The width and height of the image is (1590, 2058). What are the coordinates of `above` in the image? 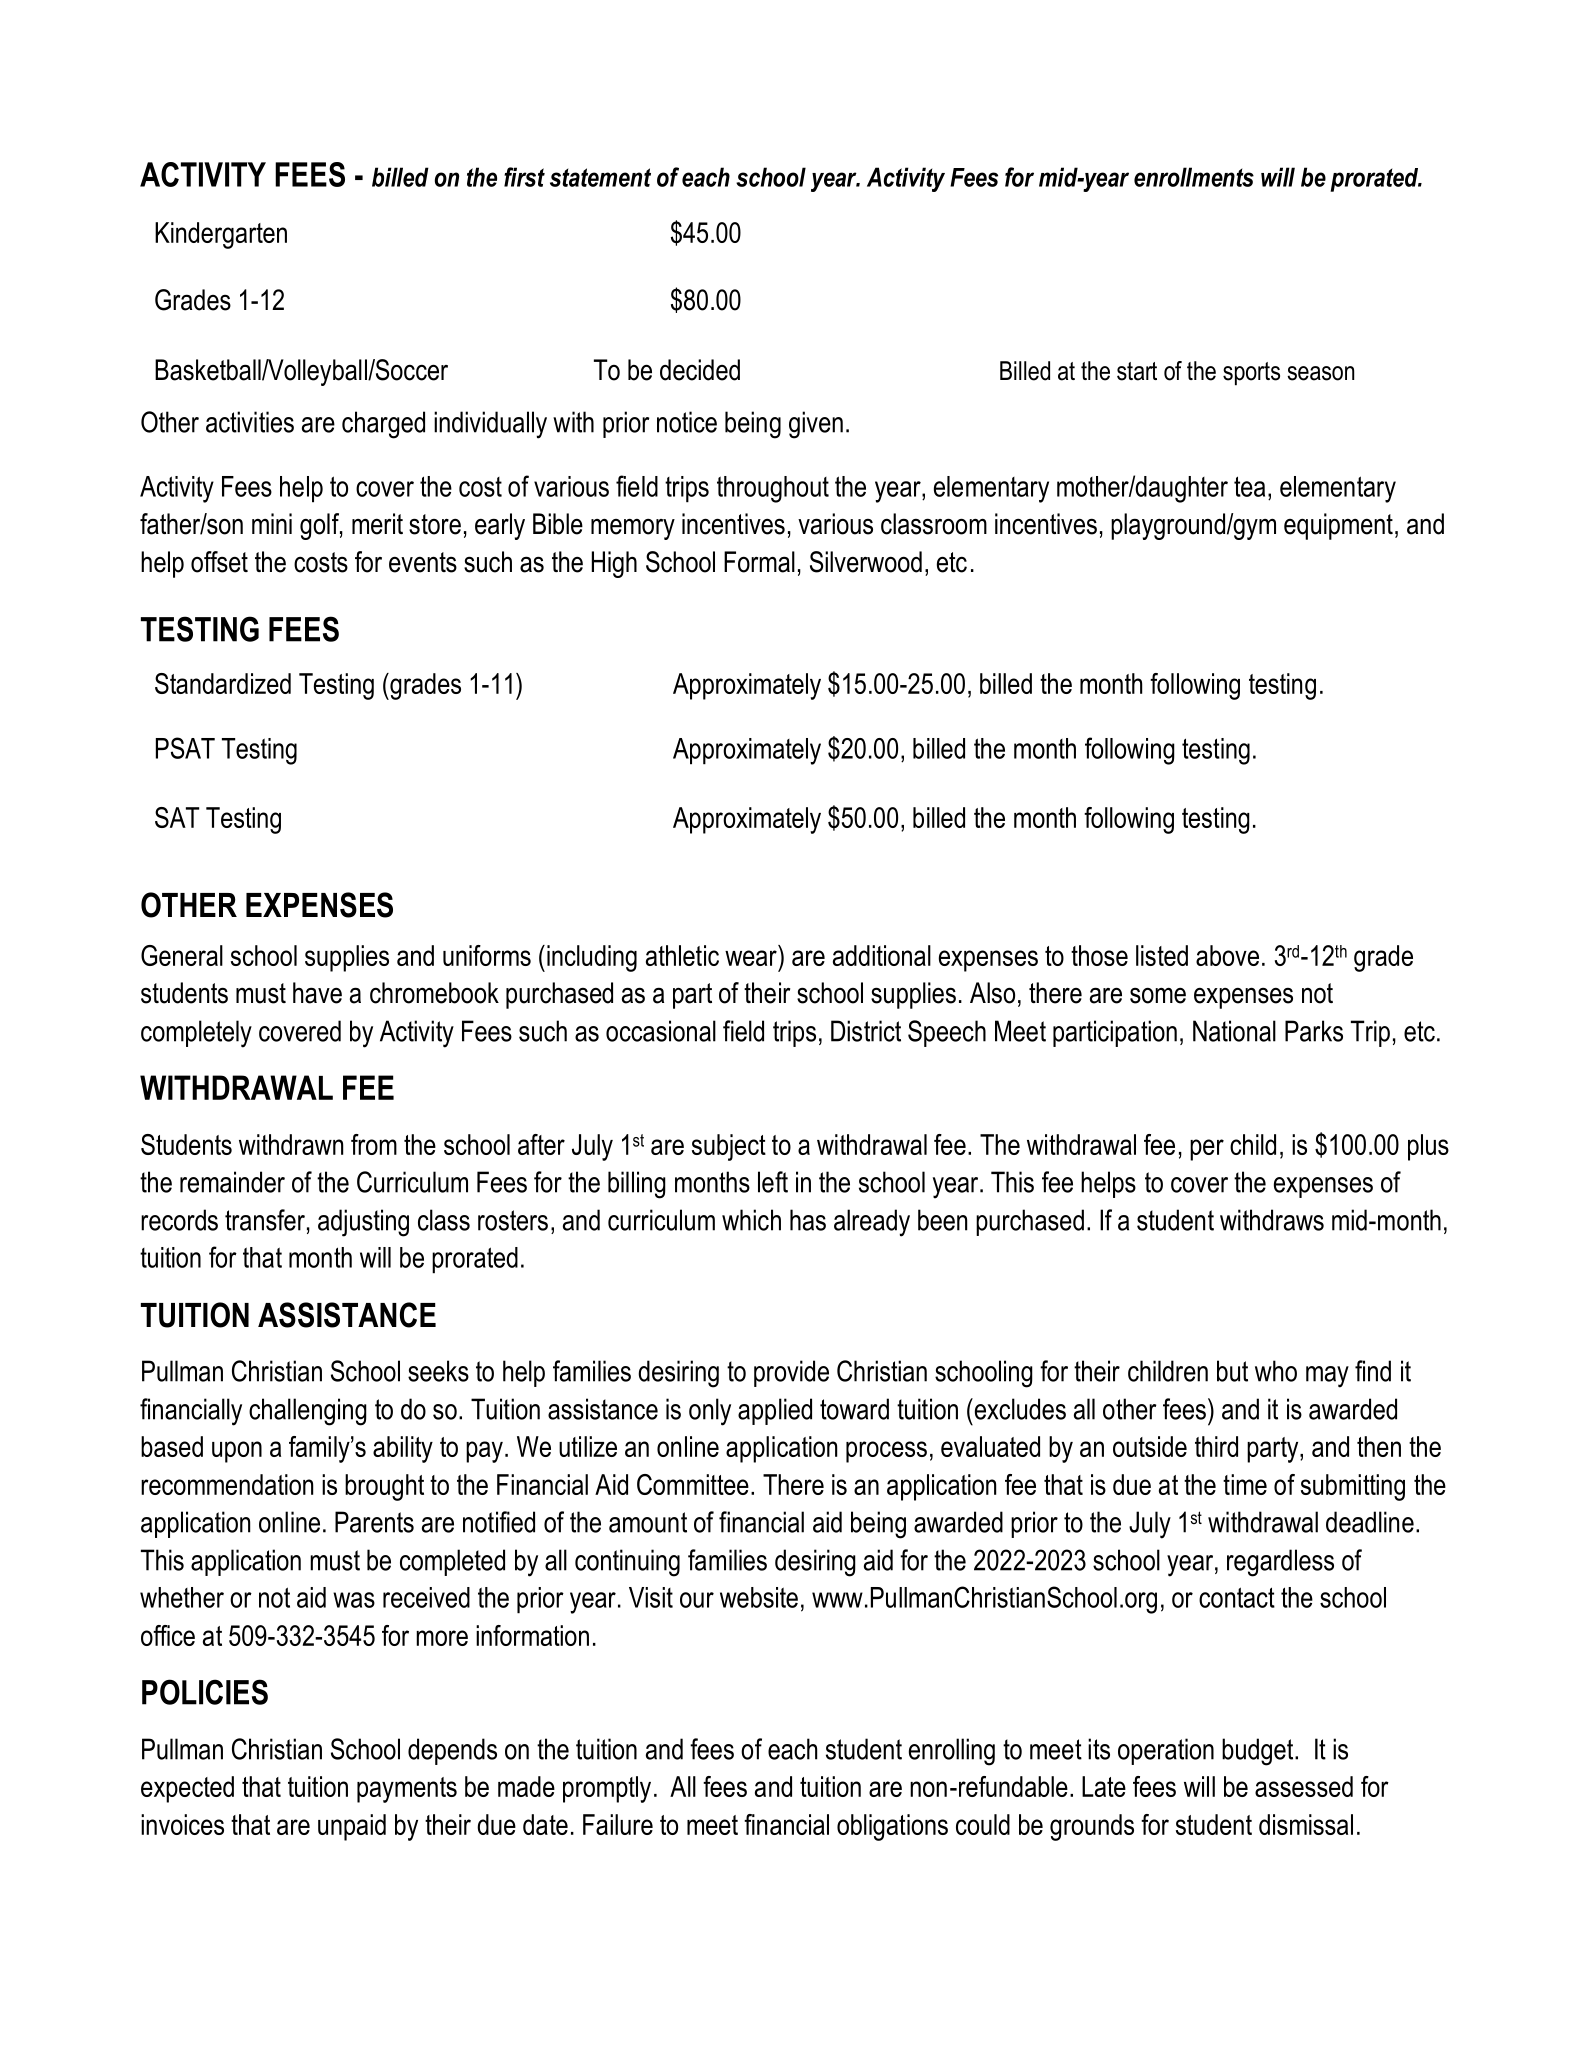 It's located at (1227, 955).
